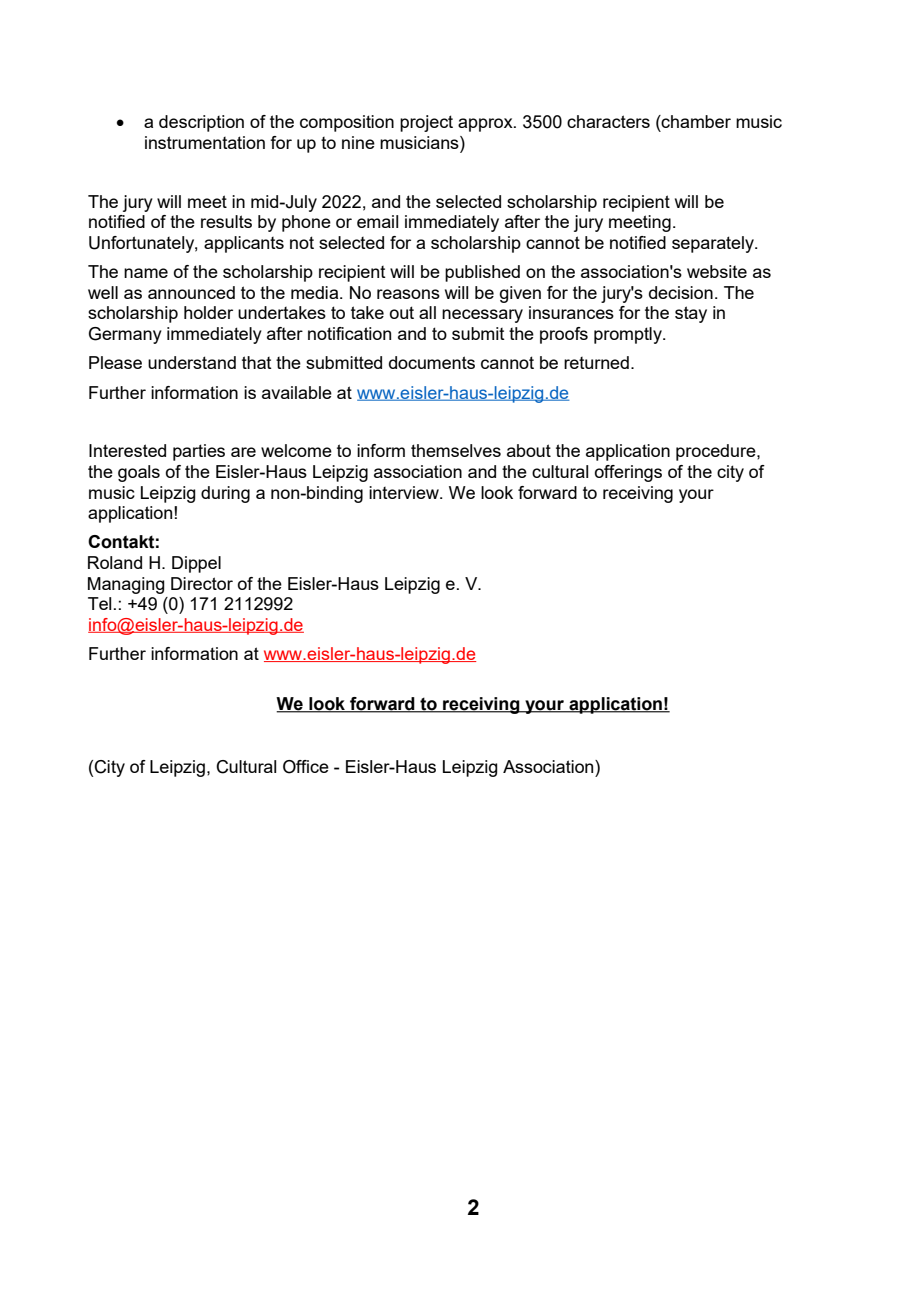 The image size is (924, 1308). I want to click on characters, so click(608, 121).
